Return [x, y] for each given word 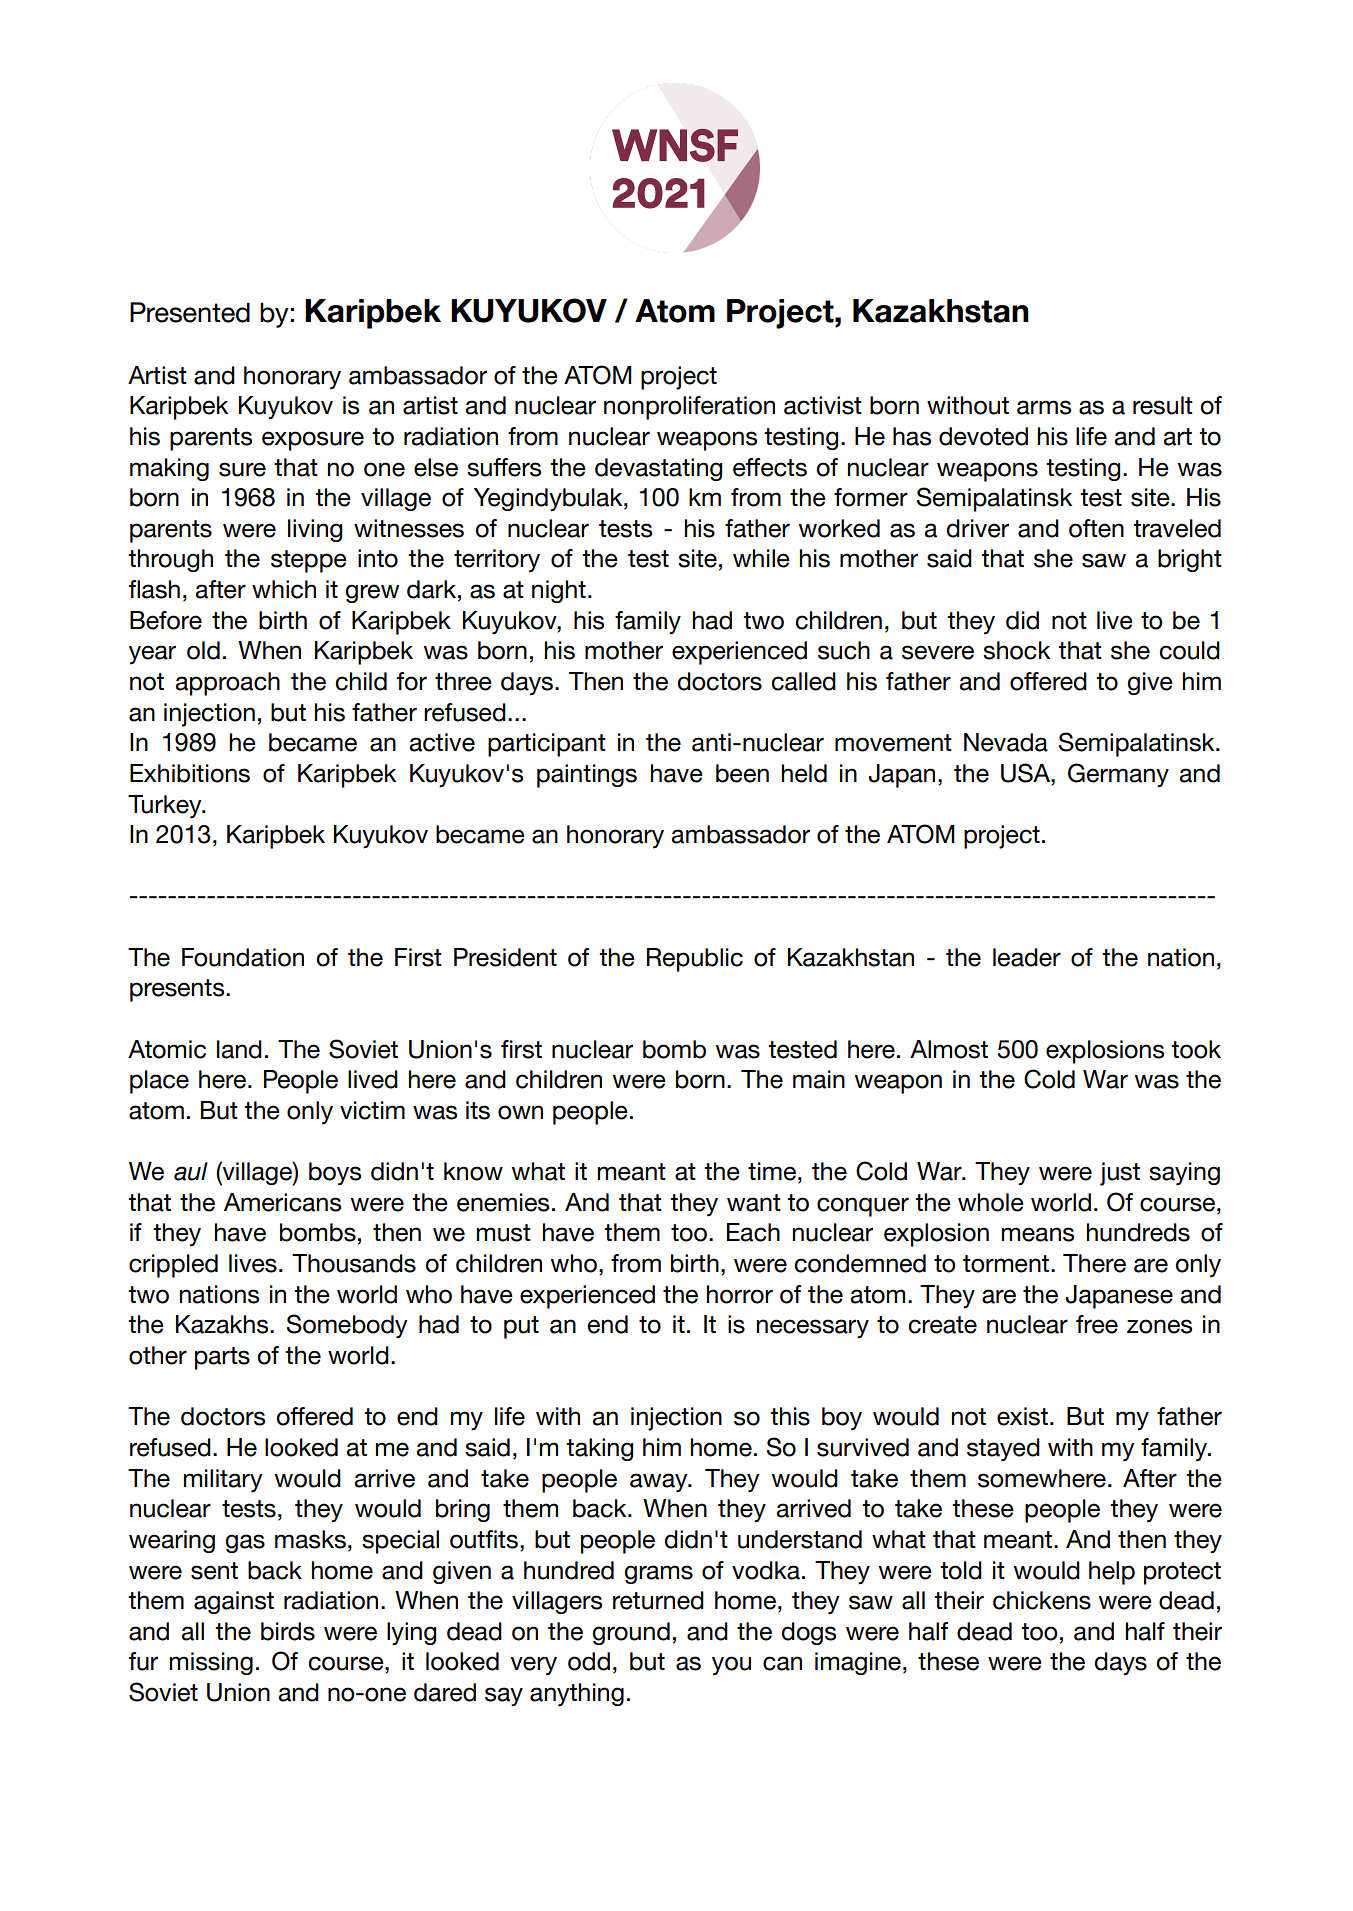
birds [288, 1631]
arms [1044, 407]
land [239, 1049]
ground [631, 1633]
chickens [1042, 1600]
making [169, 469]
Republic [695, 960]
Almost [949, 1049]
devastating [658, 469]
